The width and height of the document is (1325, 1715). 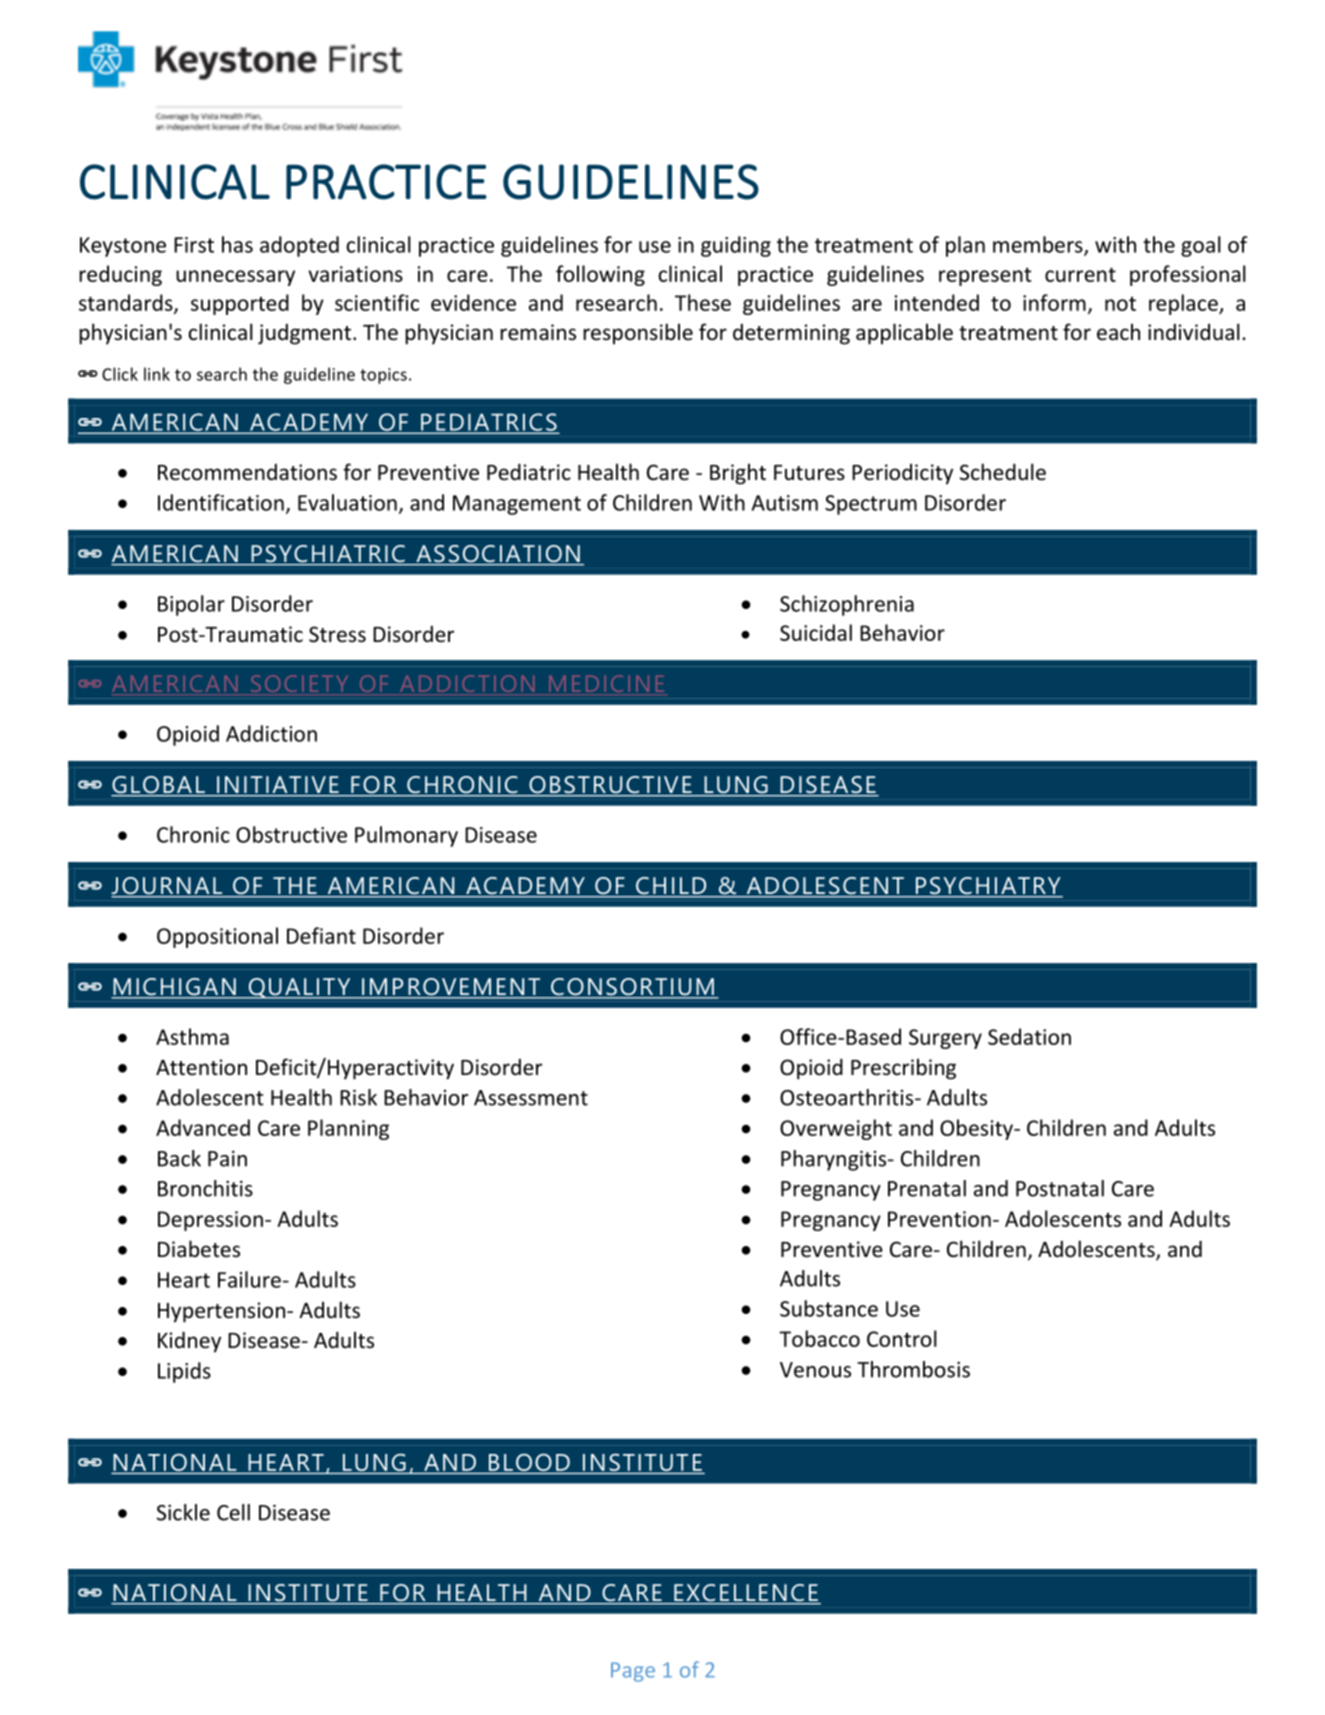 What do you see at coordinates (217, 937) in the document?
I see `Oppositional` at bounding box center [217, 937].
